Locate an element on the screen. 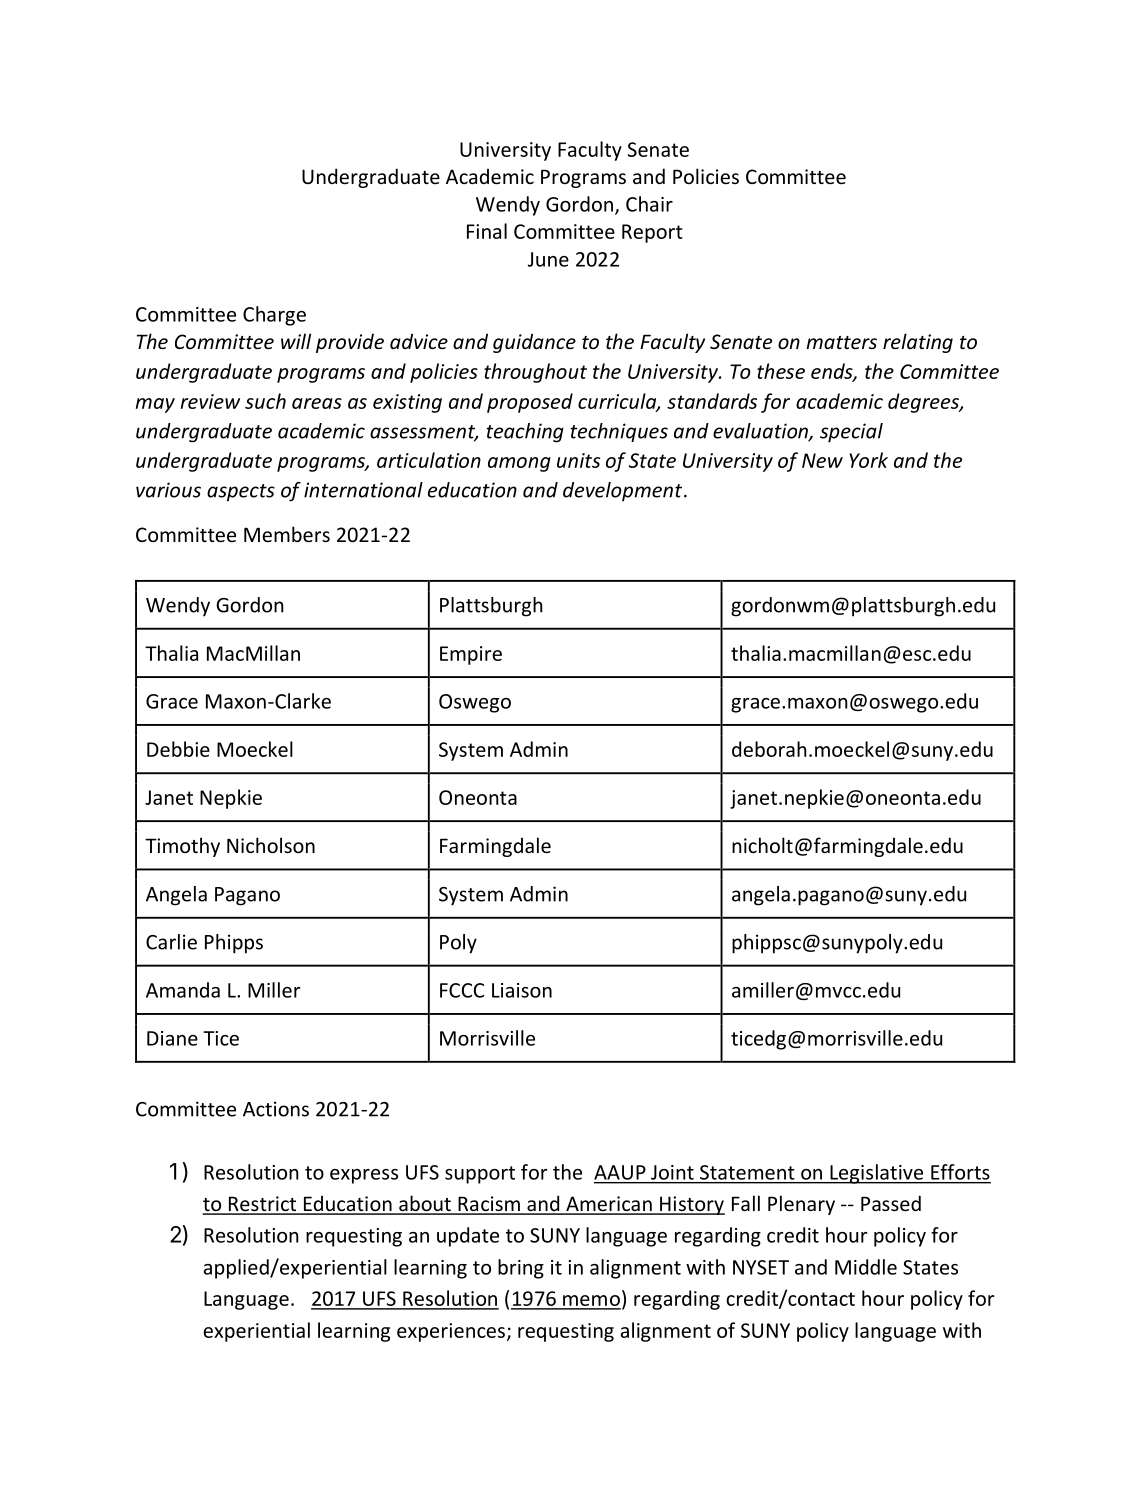 The height and width of the screenshot is (1486, 1148). matters is located at coordinates (841, 342).
